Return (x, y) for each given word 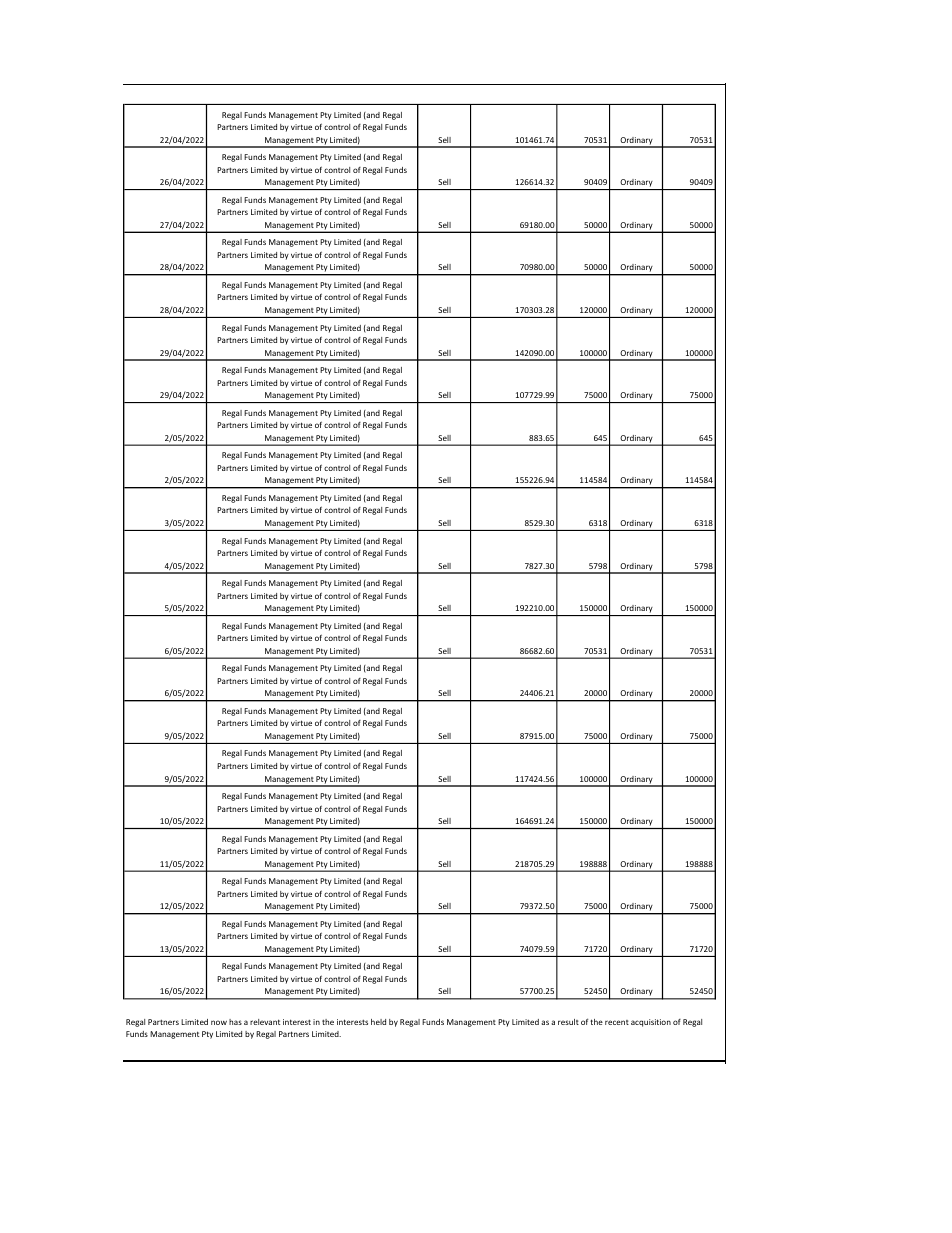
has (235, 1022)
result (568, 1022)
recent (617, 1022)
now (219, 1022)
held (378, 1022)
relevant (265, 1022)
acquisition (651, 1023)
